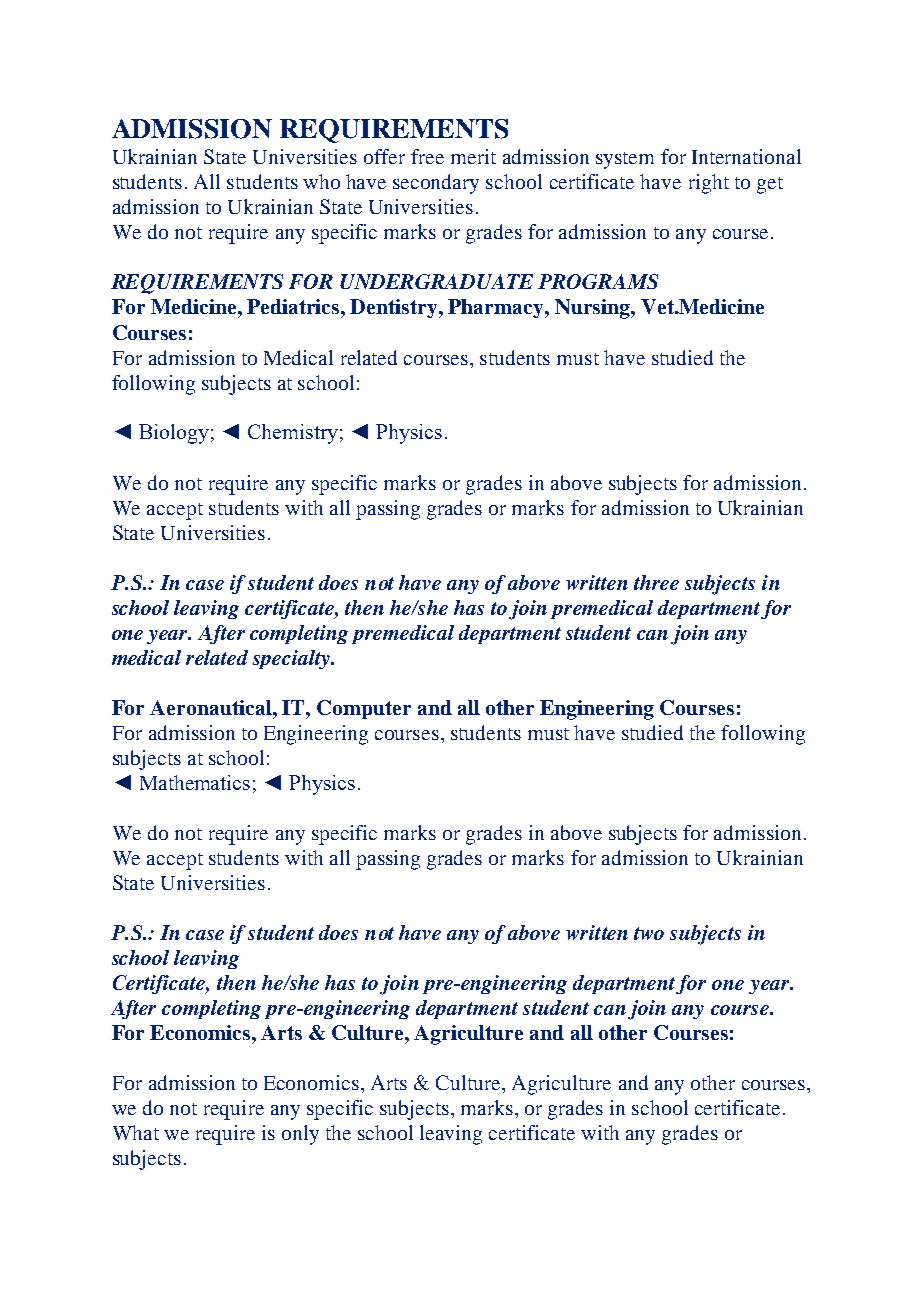 The width and height of the screenshot is (924, 1308). Describe the element at coordinates (649, 933) in the screenshot. I see `two` at that location.
